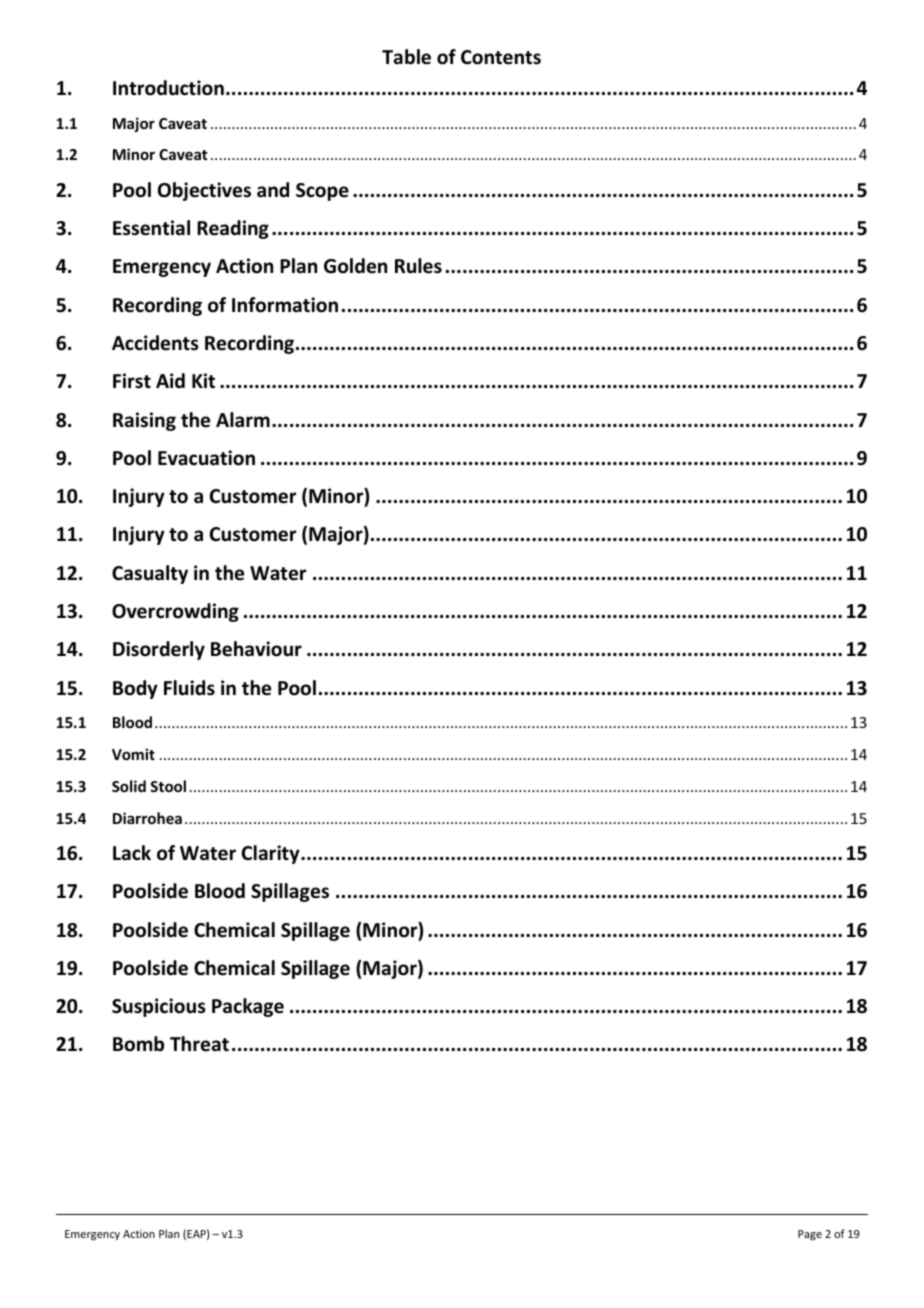 The height and width of the screenshot is (1308, 924). Describe the element at coordinates (501, 57) in the screenshot. I see `Contents` at that location.
